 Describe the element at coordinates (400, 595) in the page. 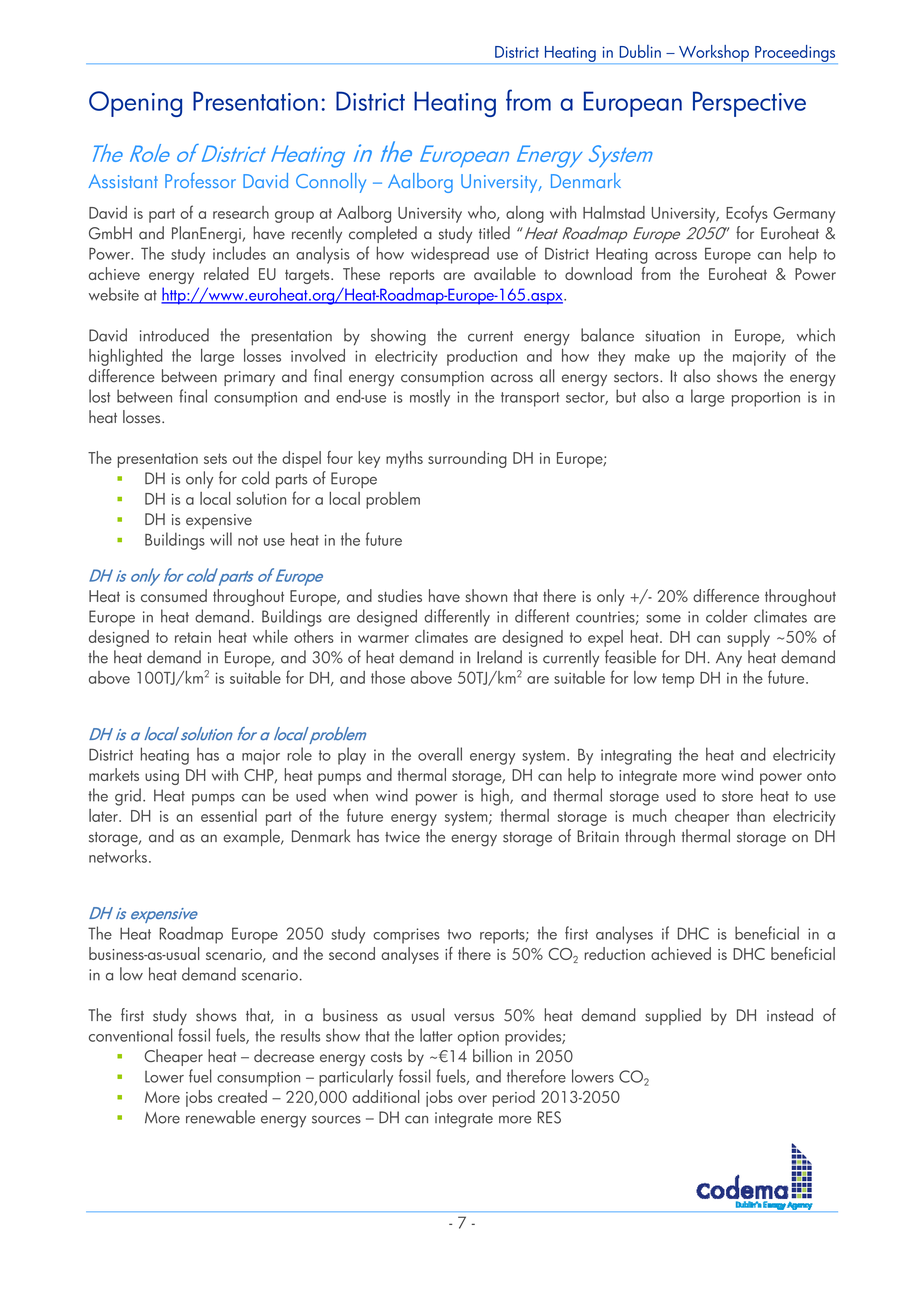

I see `studies` at that location.
